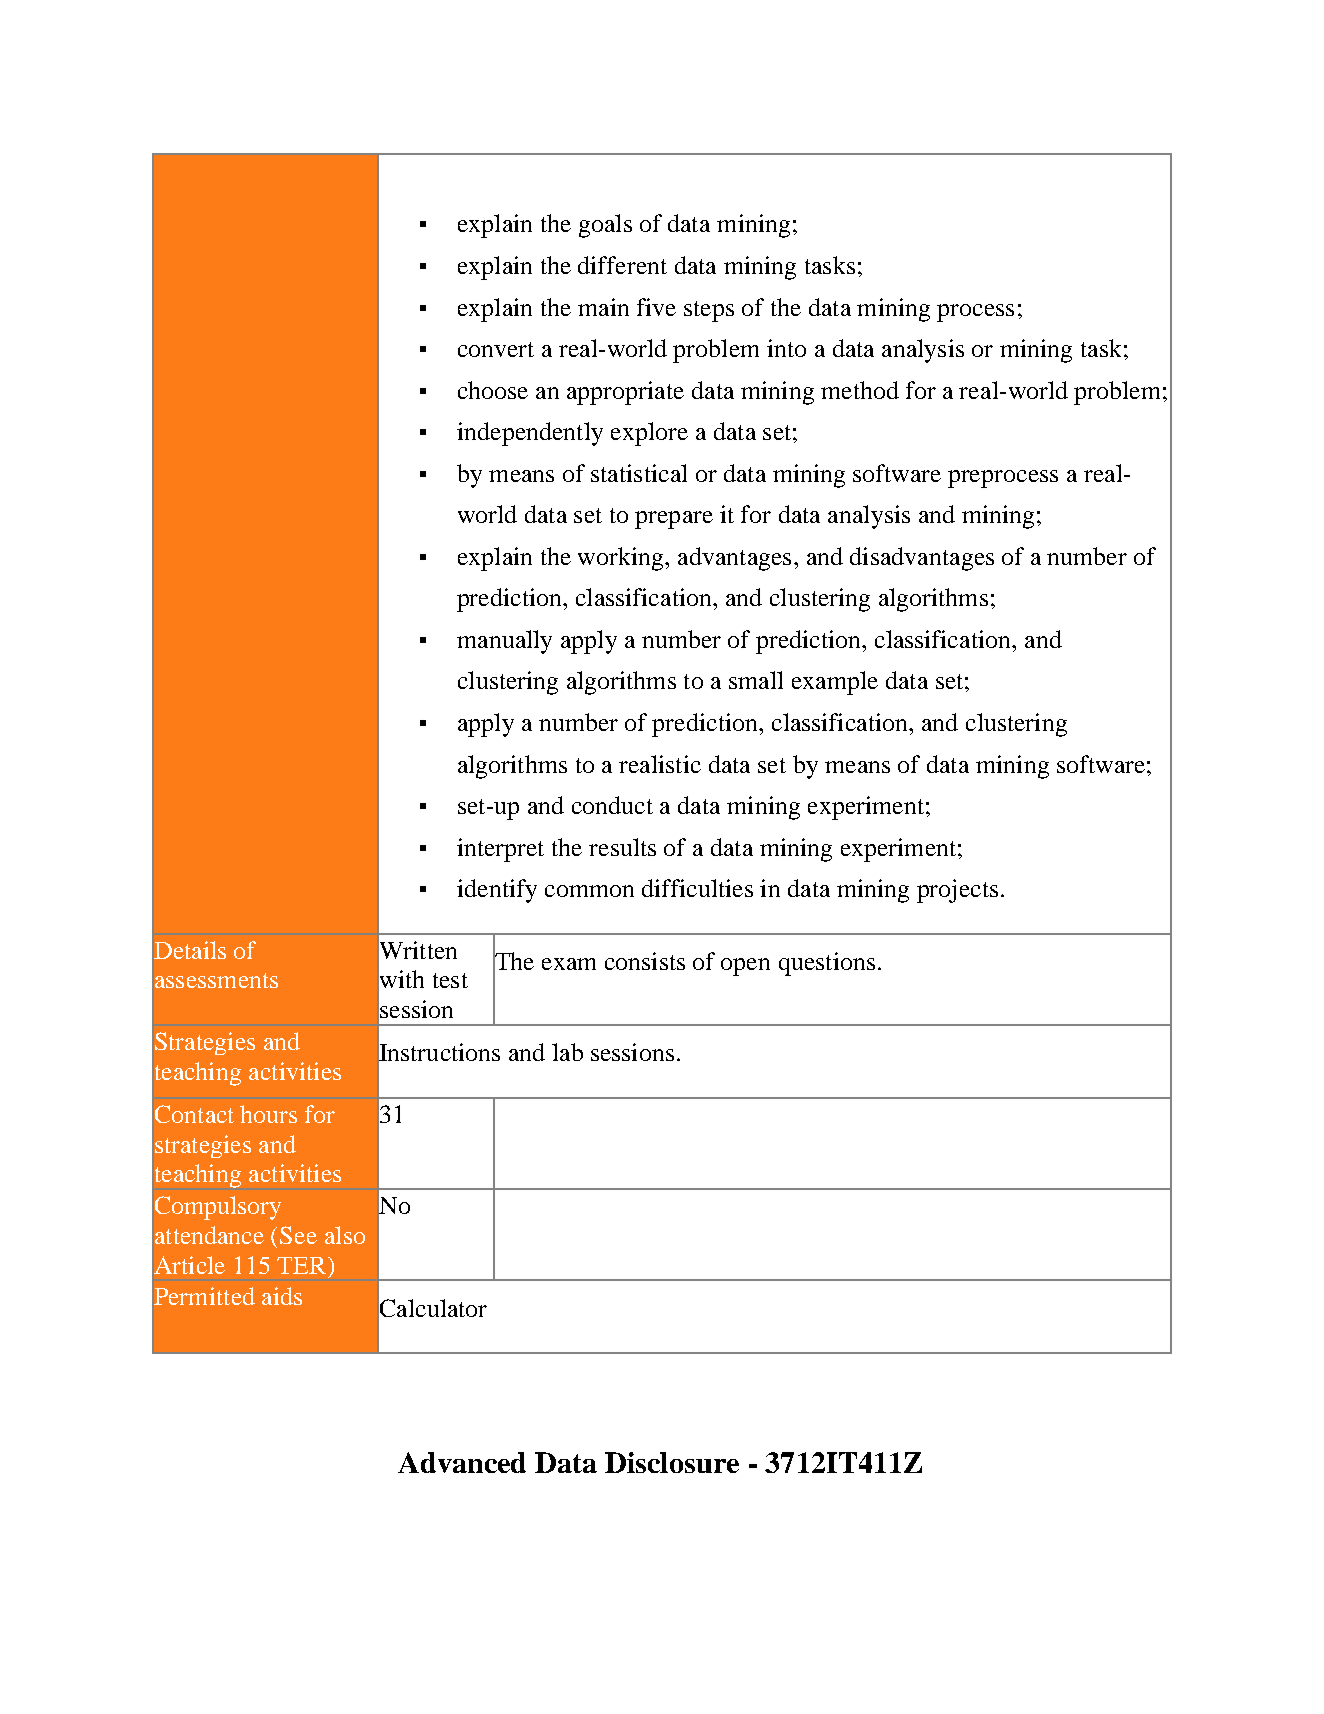  What do you see at coordinates (756, 680) in the image?
I see `small` at bounding box center [756, 680].
